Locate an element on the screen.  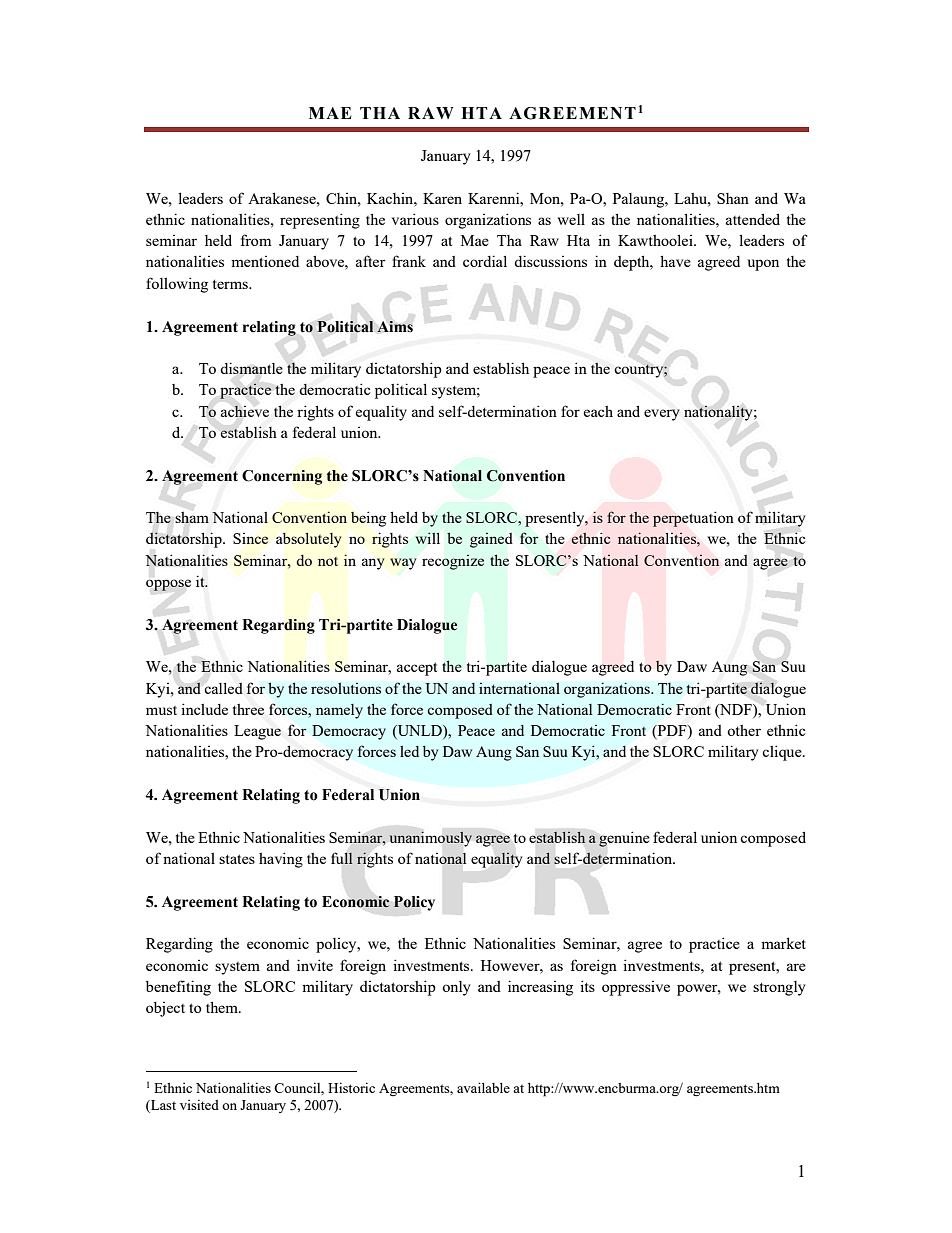
achieve is located at coordinates (245, 411).
